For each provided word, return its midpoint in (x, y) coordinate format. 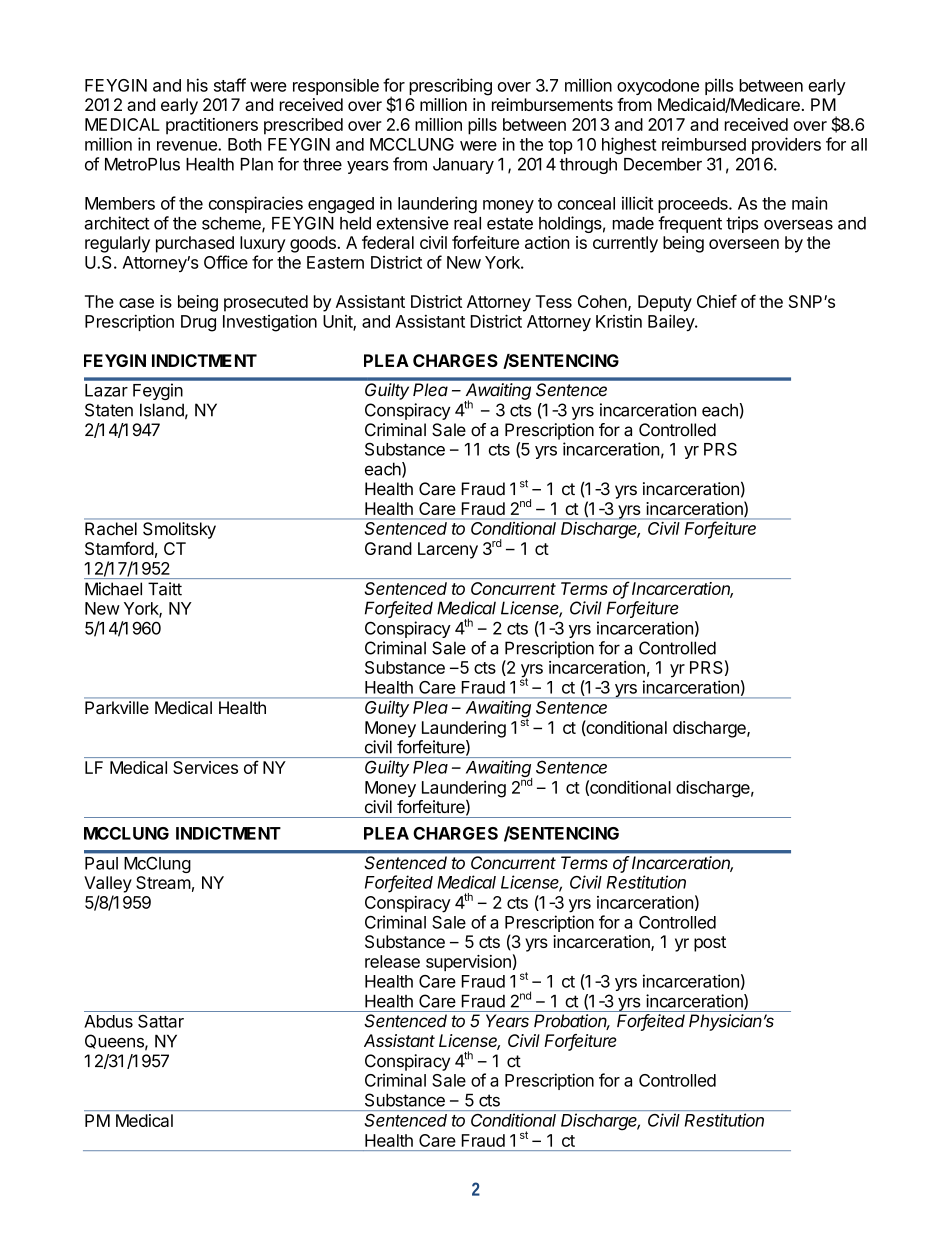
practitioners (212, 126)
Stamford (119, 548)
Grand (388, 548)
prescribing (450, 87)
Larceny (448, 550)
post (710, 944)
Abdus (108, 1021)
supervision (468, 963)
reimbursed (704, 144)
